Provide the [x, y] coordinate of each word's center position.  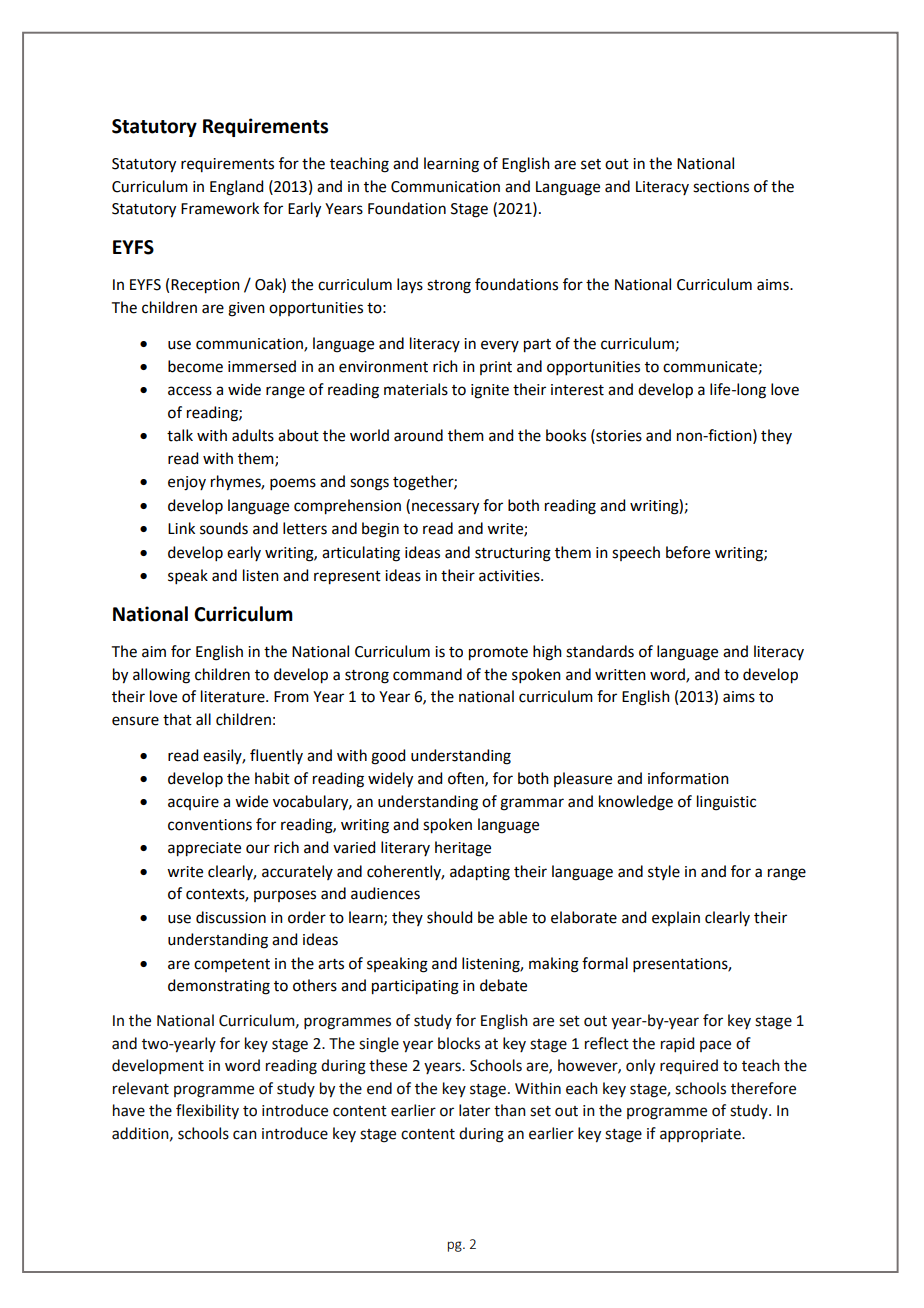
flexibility [207, 1111]
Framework [220, 208]
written [620, 675]
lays [410, 286]
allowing [161, 676]
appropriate [701, 1135]
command [427, 674]
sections [721, 187]
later [474, 1110]
